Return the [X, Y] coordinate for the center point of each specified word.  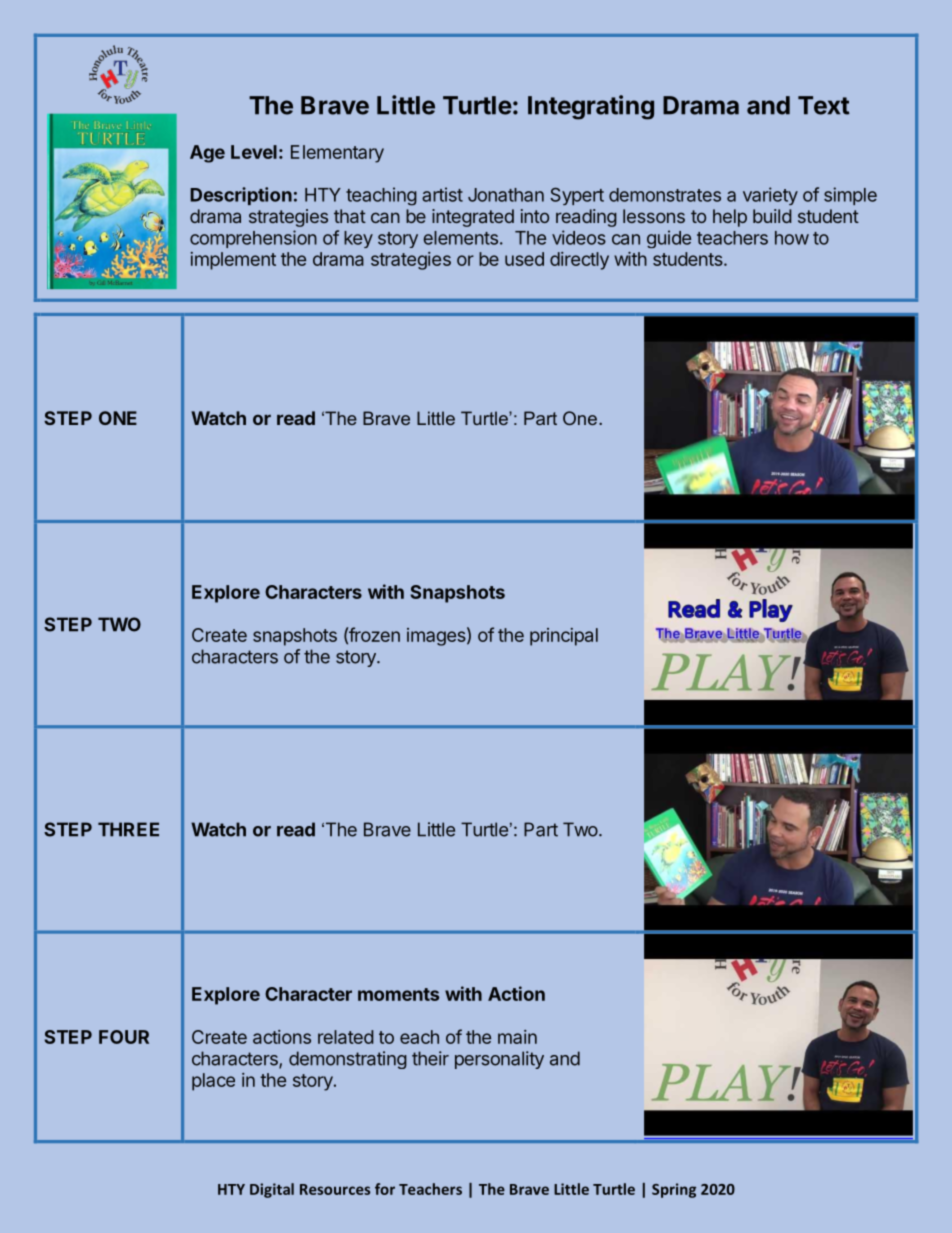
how [792, 238]
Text [824, 105]
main [517, 1037]
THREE [128, 829]
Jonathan [506, 195]
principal [564, 637]
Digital [272, 1190]
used [524, 259]
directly [579, 261]
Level [254, 152]
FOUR [124, 1037]
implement [233, 261]
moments [398, 994]
